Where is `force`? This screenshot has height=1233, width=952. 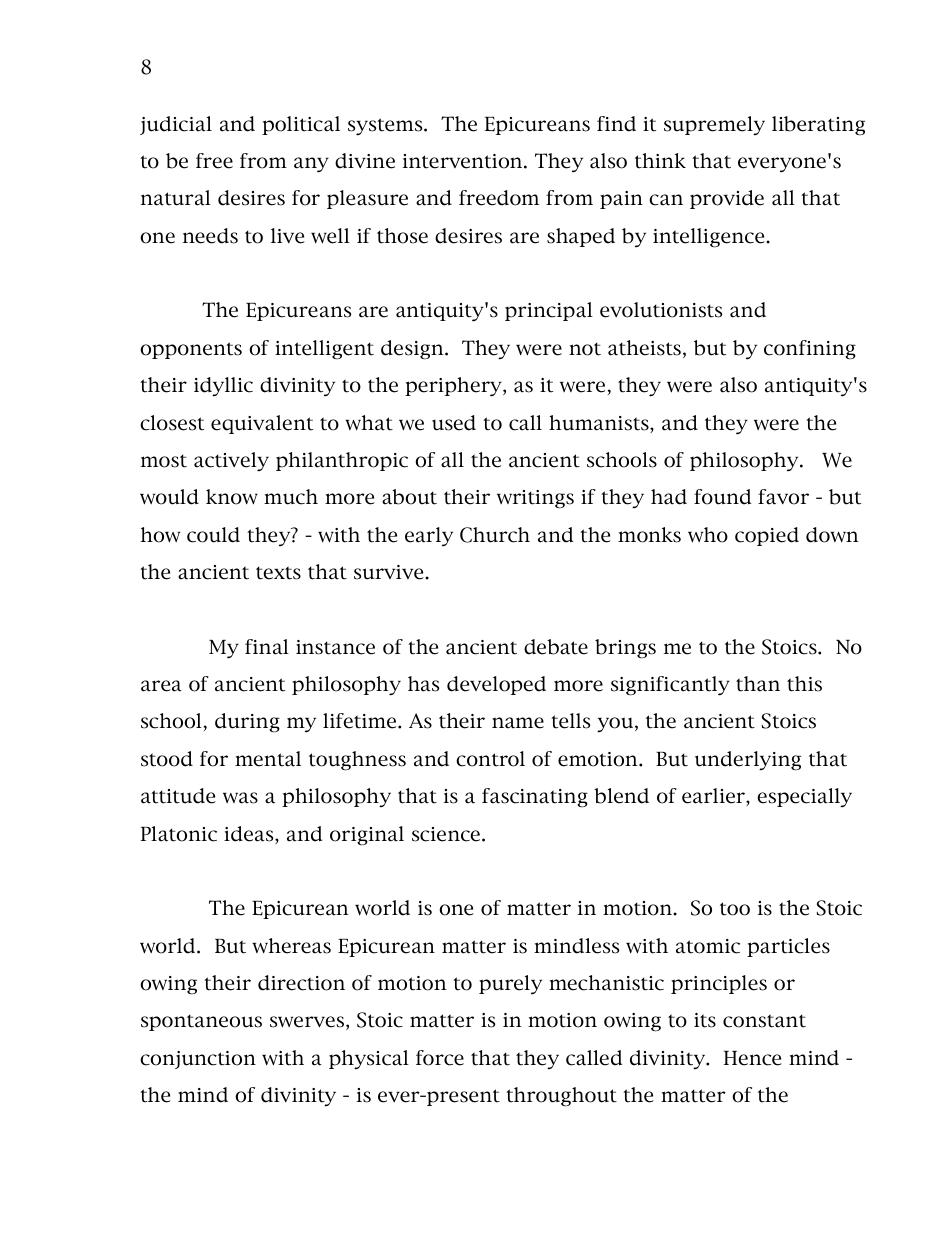 force is located at coordinates (440, 1058).
